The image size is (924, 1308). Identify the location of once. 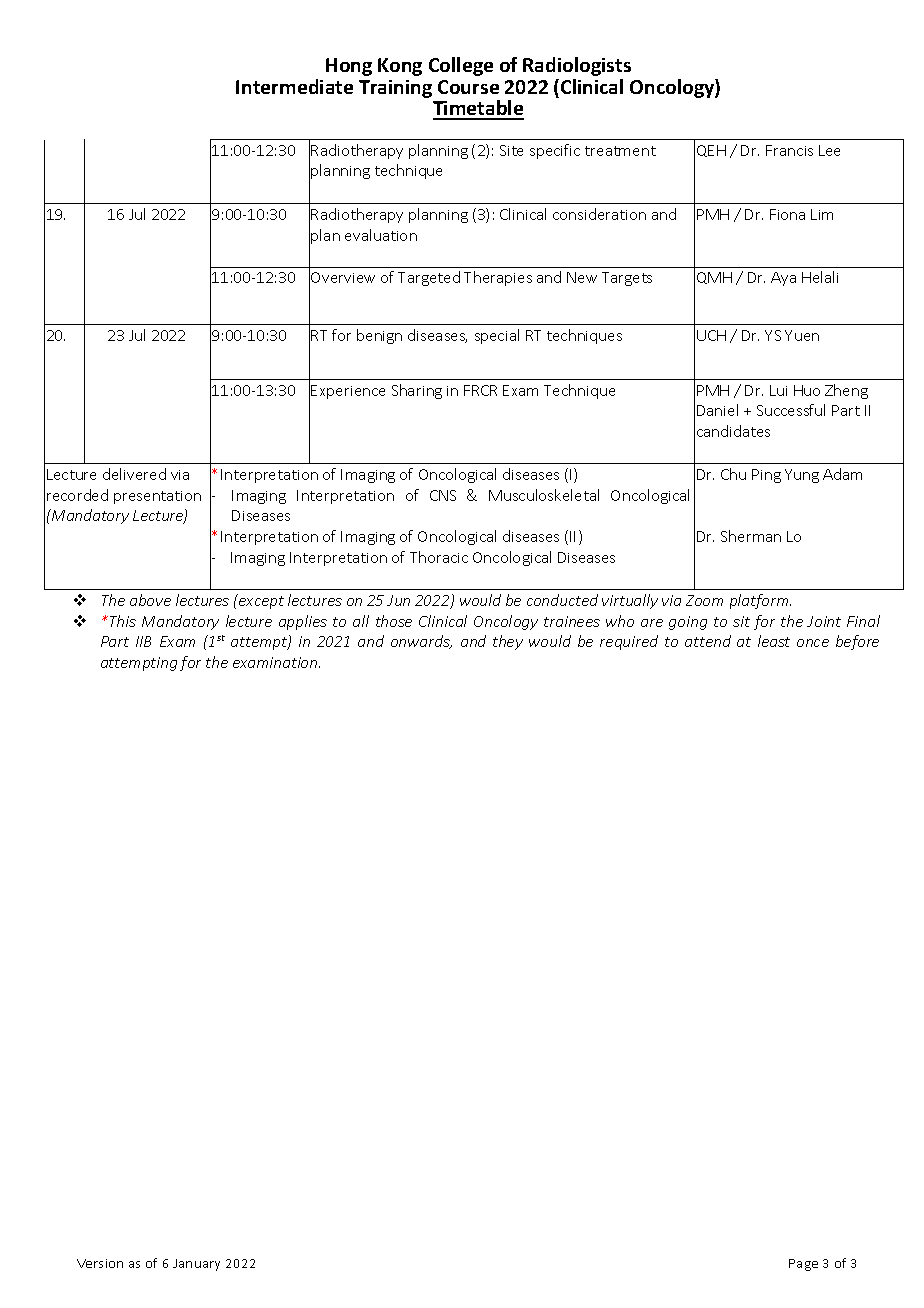
(813, 643).
